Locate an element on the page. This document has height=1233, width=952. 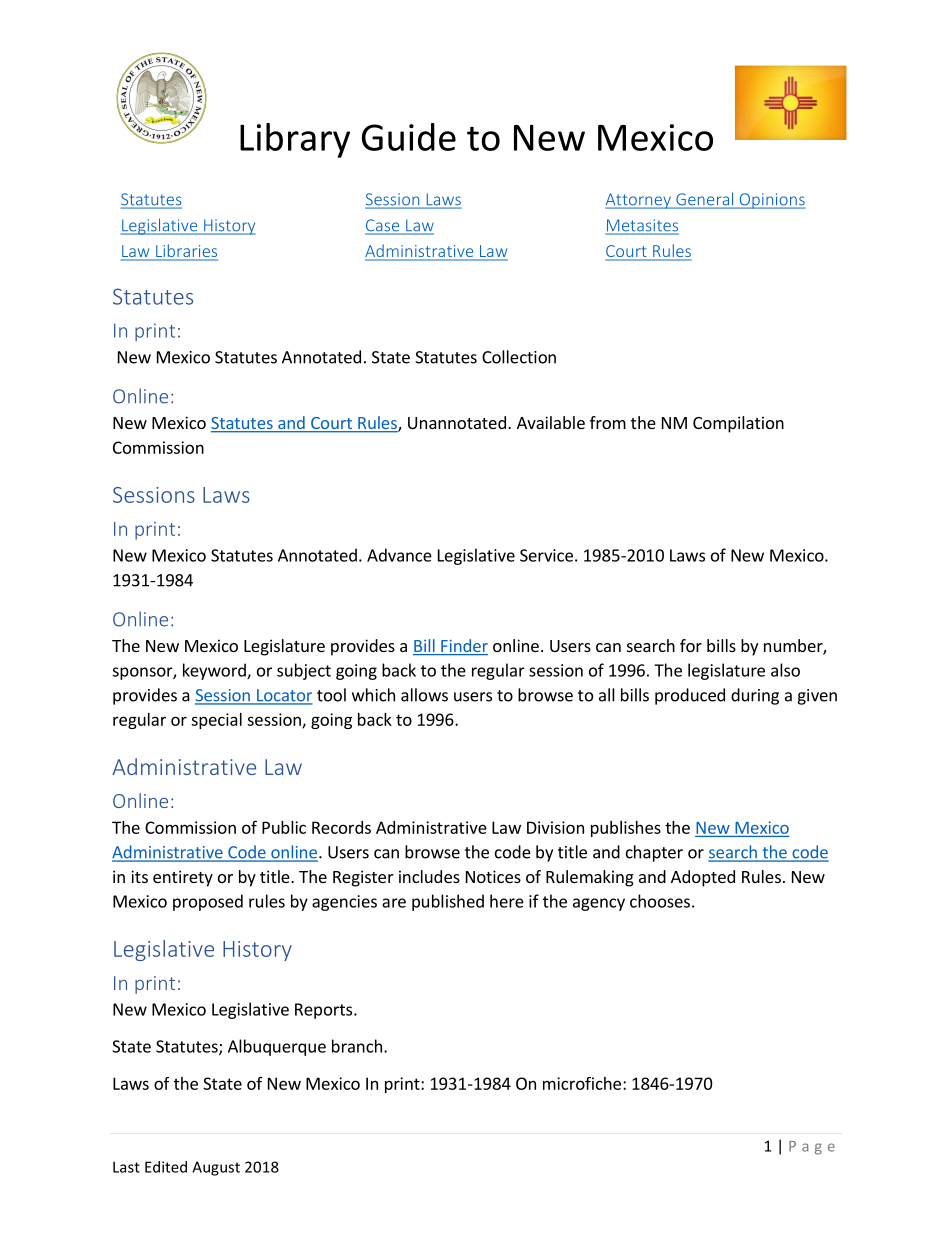
keyword is located at coordinates (215, 671).
